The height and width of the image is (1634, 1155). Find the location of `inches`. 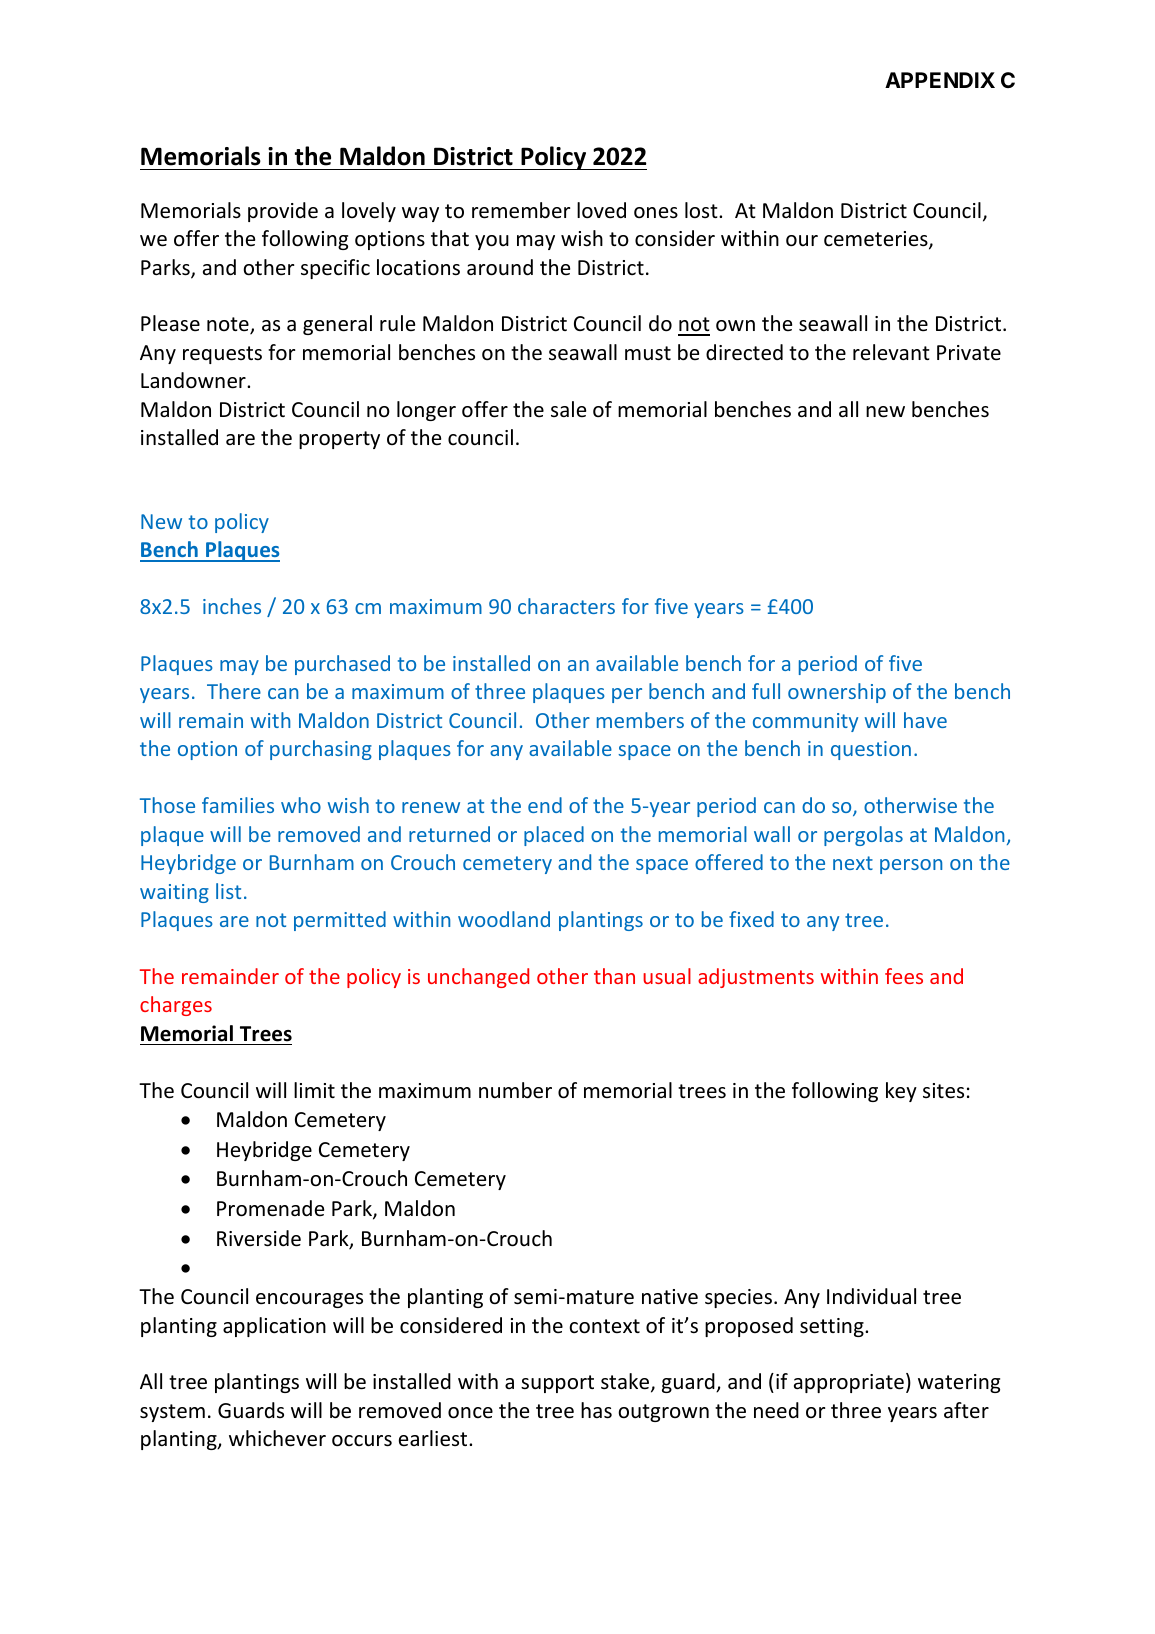

inches is located at coordinates (232, 606).
